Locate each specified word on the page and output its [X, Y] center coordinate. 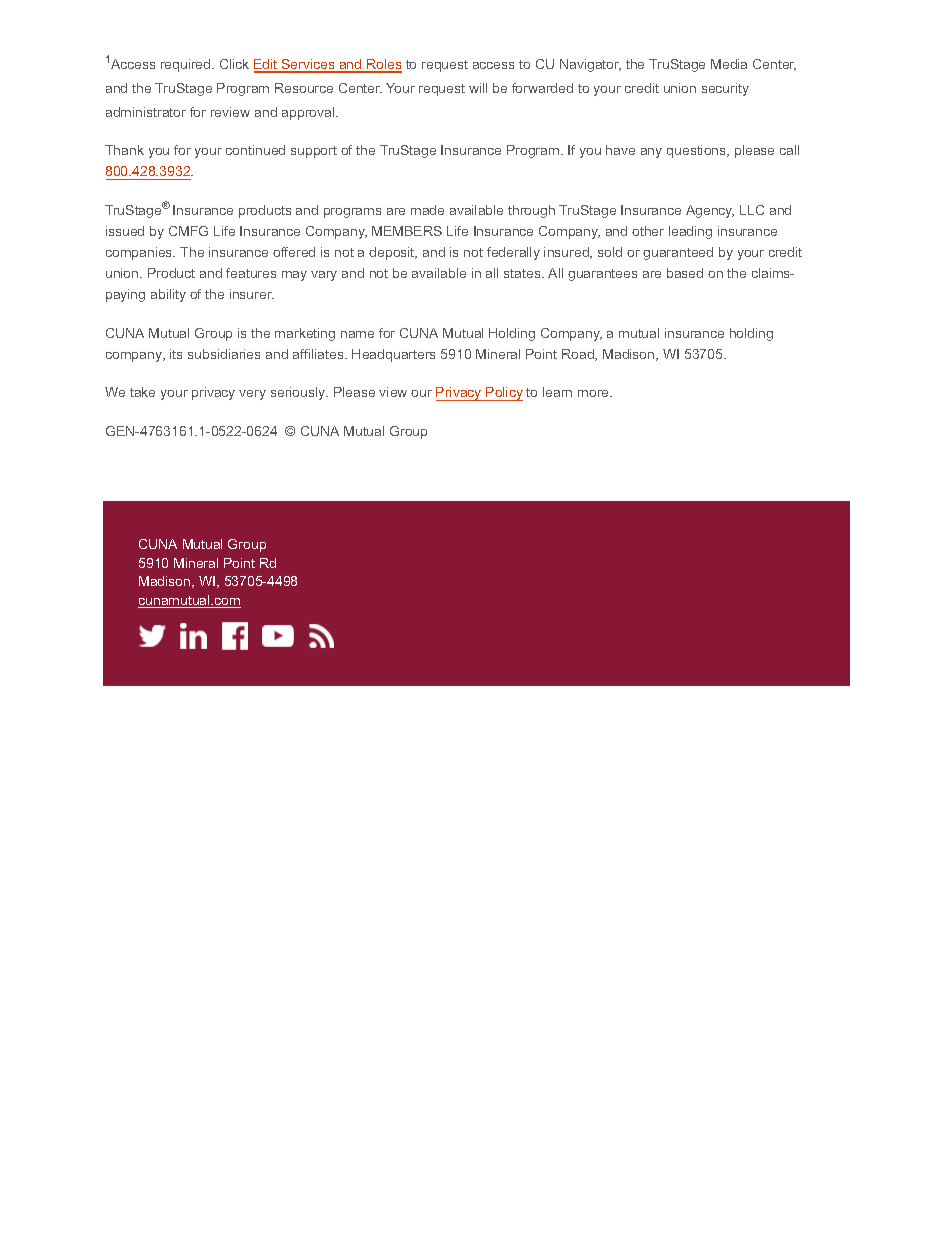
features [251, 273]
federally [513, 253]
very [252, 395]
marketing [305, 334]
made [427, 210]
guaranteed [678, 253]
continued [255, 150]
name [357, 334]
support [314, 152]
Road [579, 355]
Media [729, 64]
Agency [710, 211]
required [187, 65]
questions [697, 151]
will [478, 88]
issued [125, 231]
